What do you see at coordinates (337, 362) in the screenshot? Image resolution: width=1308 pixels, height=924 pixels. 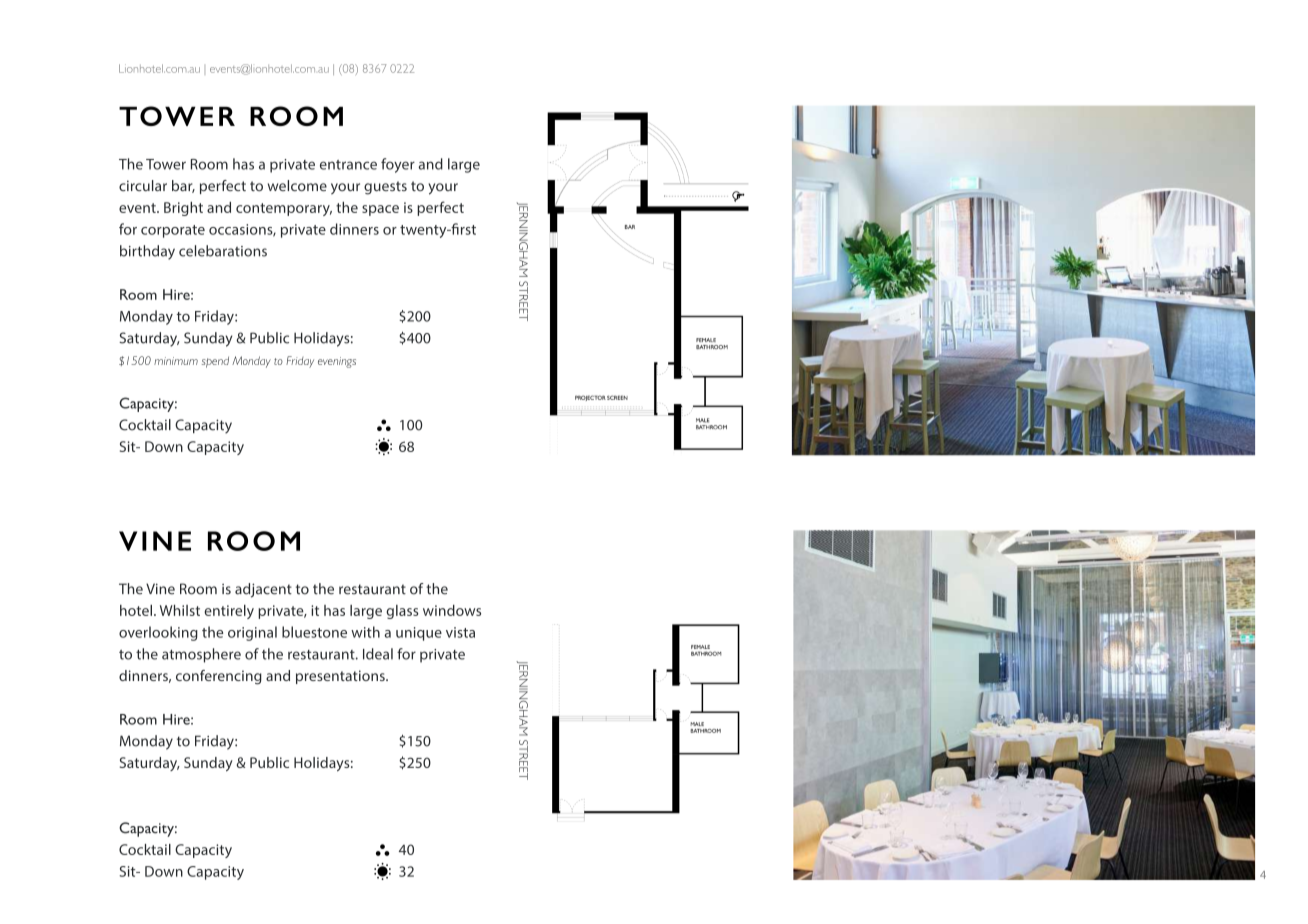 I see `evenings` at bounding box center [337, 362].
